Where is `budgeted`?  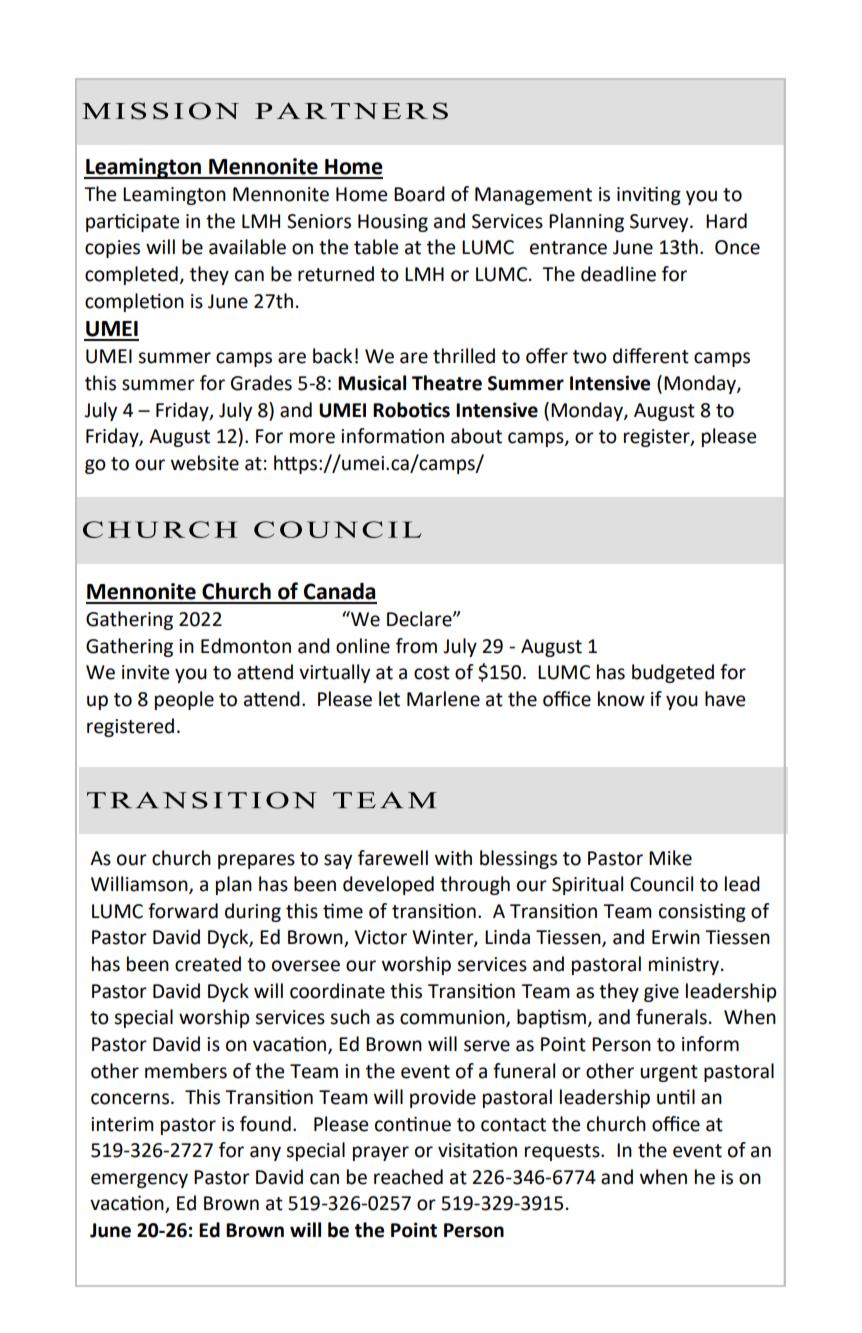 budgeted is located at coordinates (673, 673).
